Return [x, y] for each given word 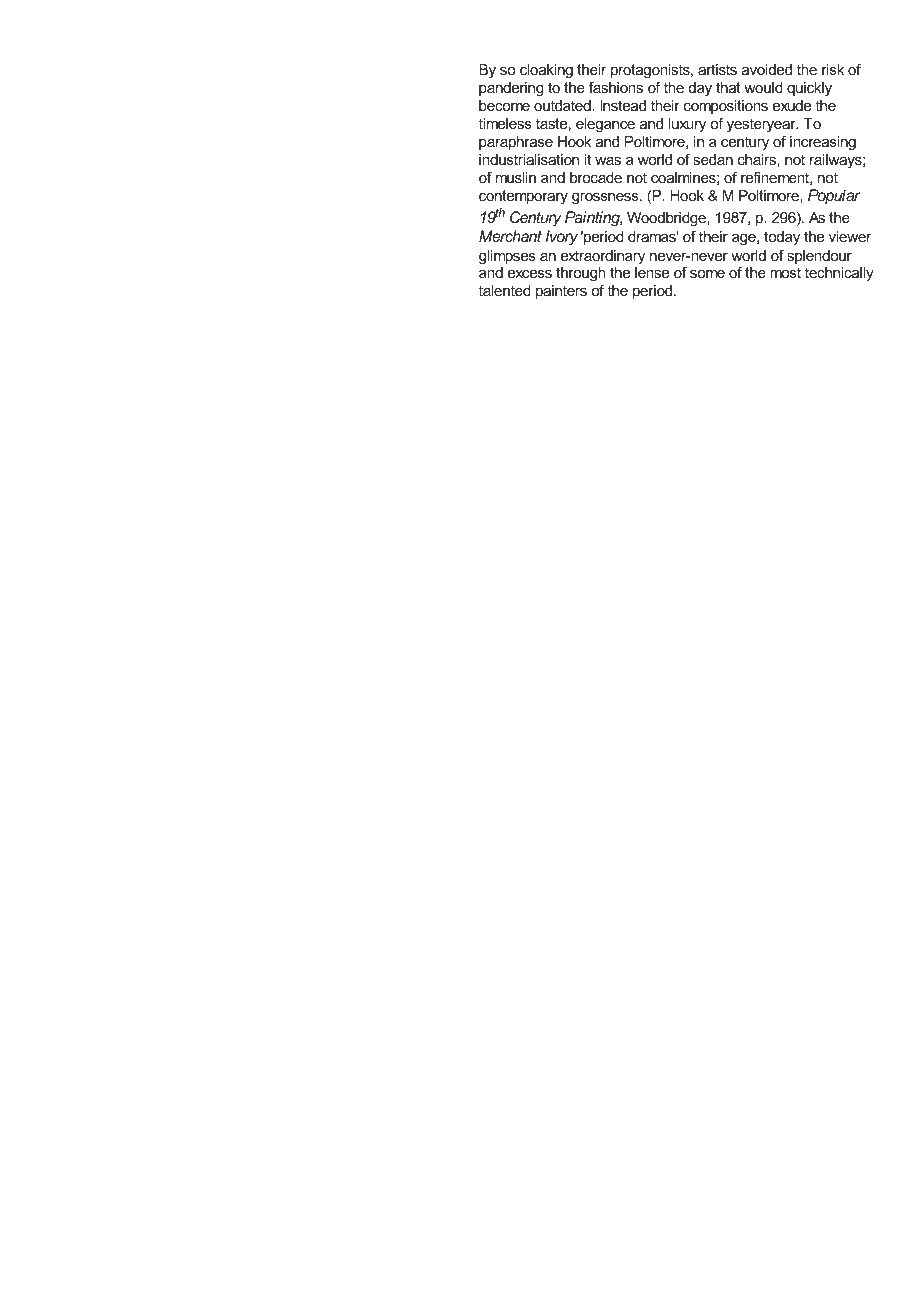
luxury [687, 125]
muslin [516, 177]
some [707, 274]
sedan [713, 159]
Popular [834, 196]
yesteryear [762, 125]
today [782, 238]
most [785, 272]
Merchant [510, 236]
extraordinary [603, 257]
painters [561, 292]
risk [833, 69]
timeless [505, 123]
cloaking [546, 71]
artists [717, 69]
